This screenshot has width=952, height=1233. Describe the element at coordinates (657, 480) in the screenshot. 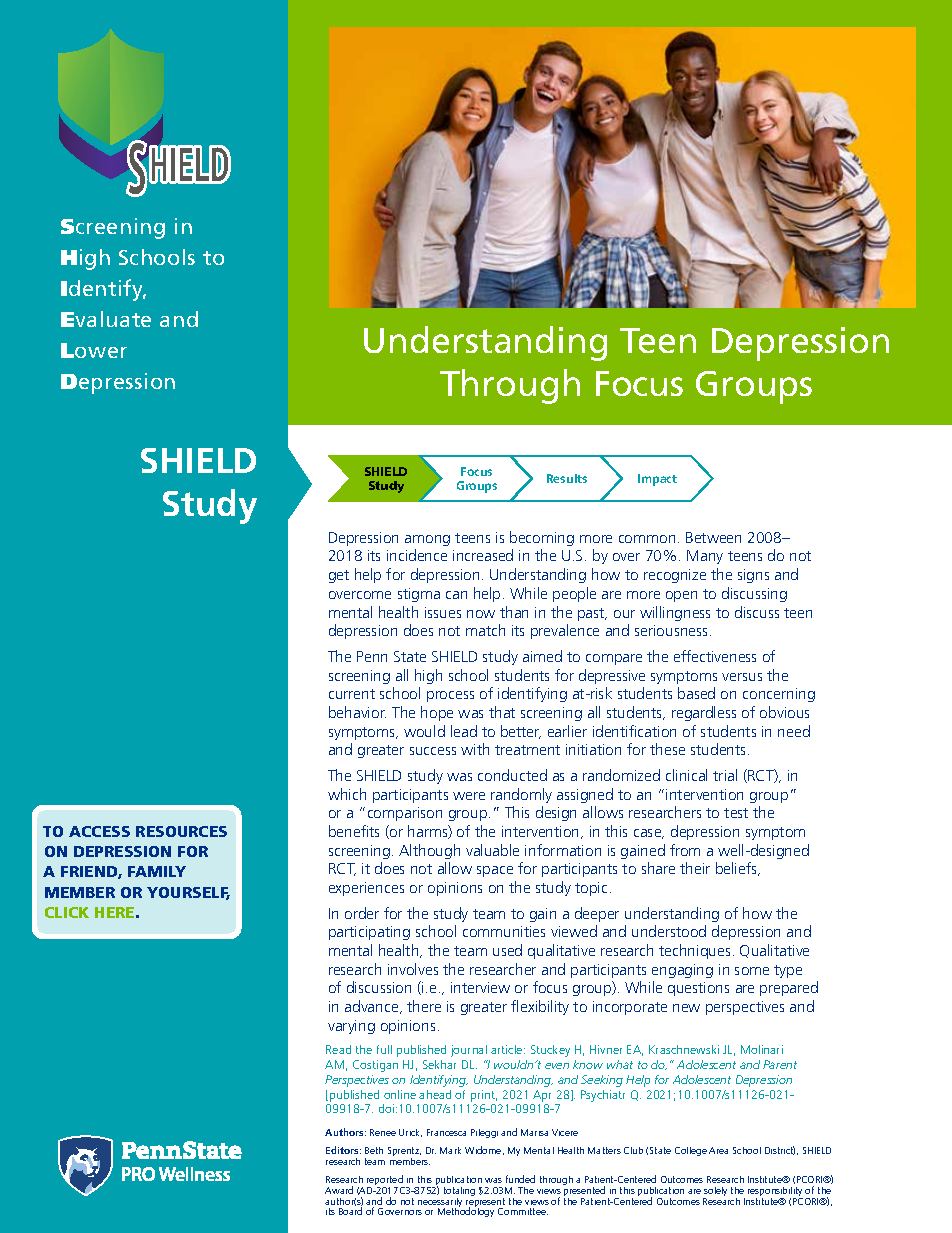

I see `Impact` at that location.
